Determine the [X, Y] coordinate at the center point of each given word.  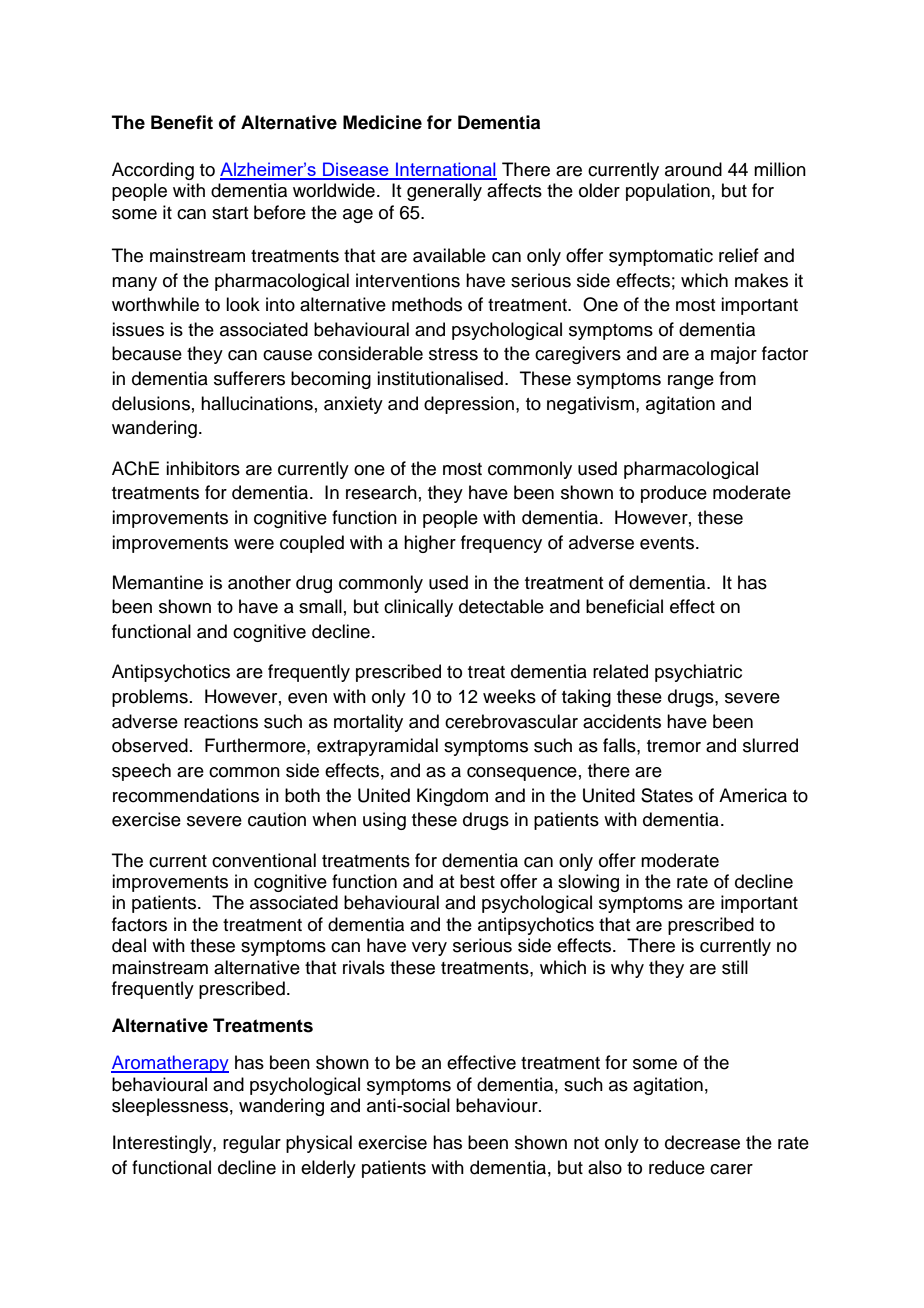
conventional [264, 860]
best [477, 881]
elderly [328, 1169]
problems [150, 698]
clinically [418, 608]
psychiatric [698, 673]
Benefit [182, 122]
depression [469, 405]
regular [252, 1144]
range [691, 382]
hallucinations [257, 403]
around [693, 169]
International [445, 170]
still [735, 967]
